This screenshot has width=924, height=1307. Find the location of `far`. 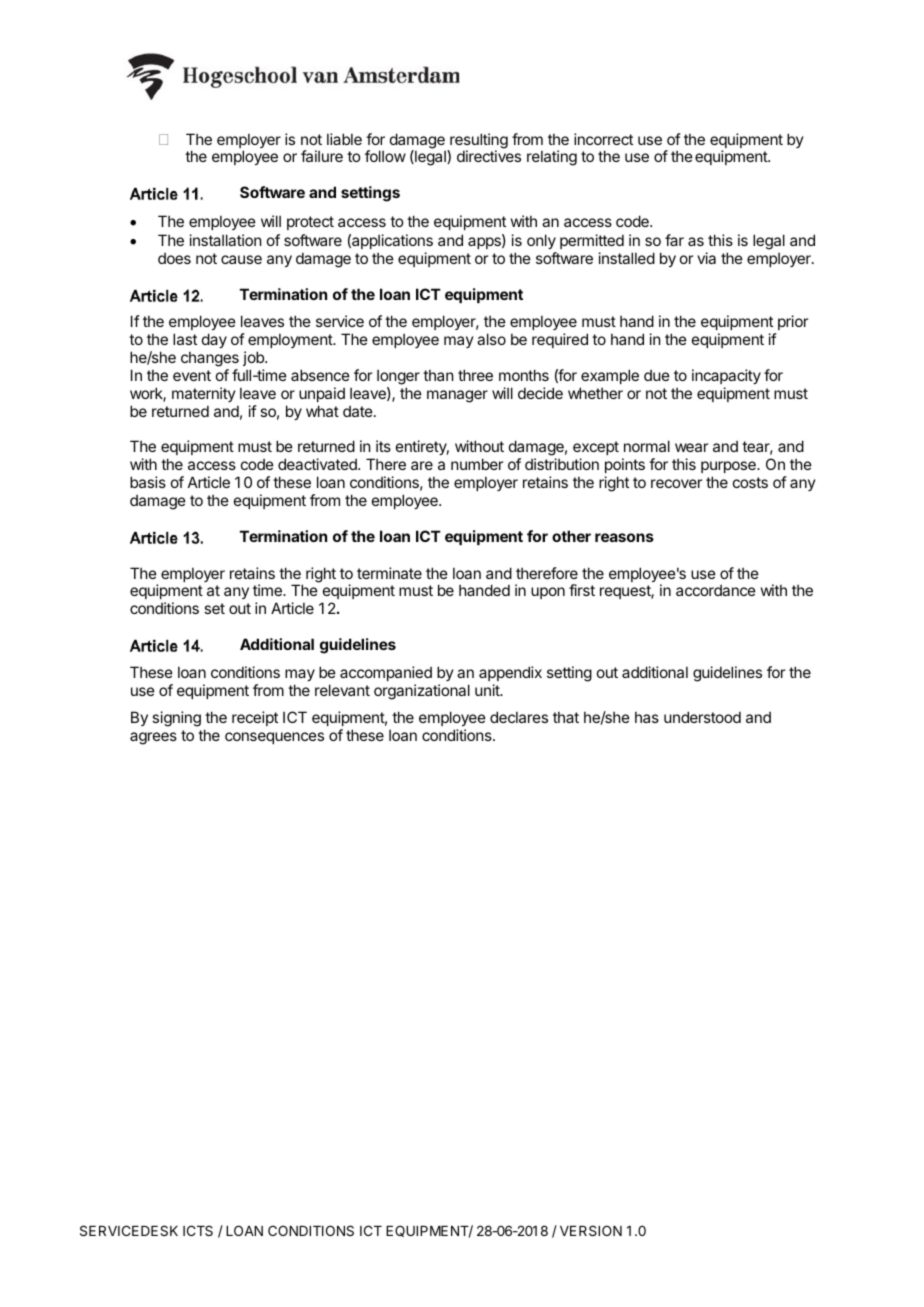

far is located at coordinates (674, 240).
